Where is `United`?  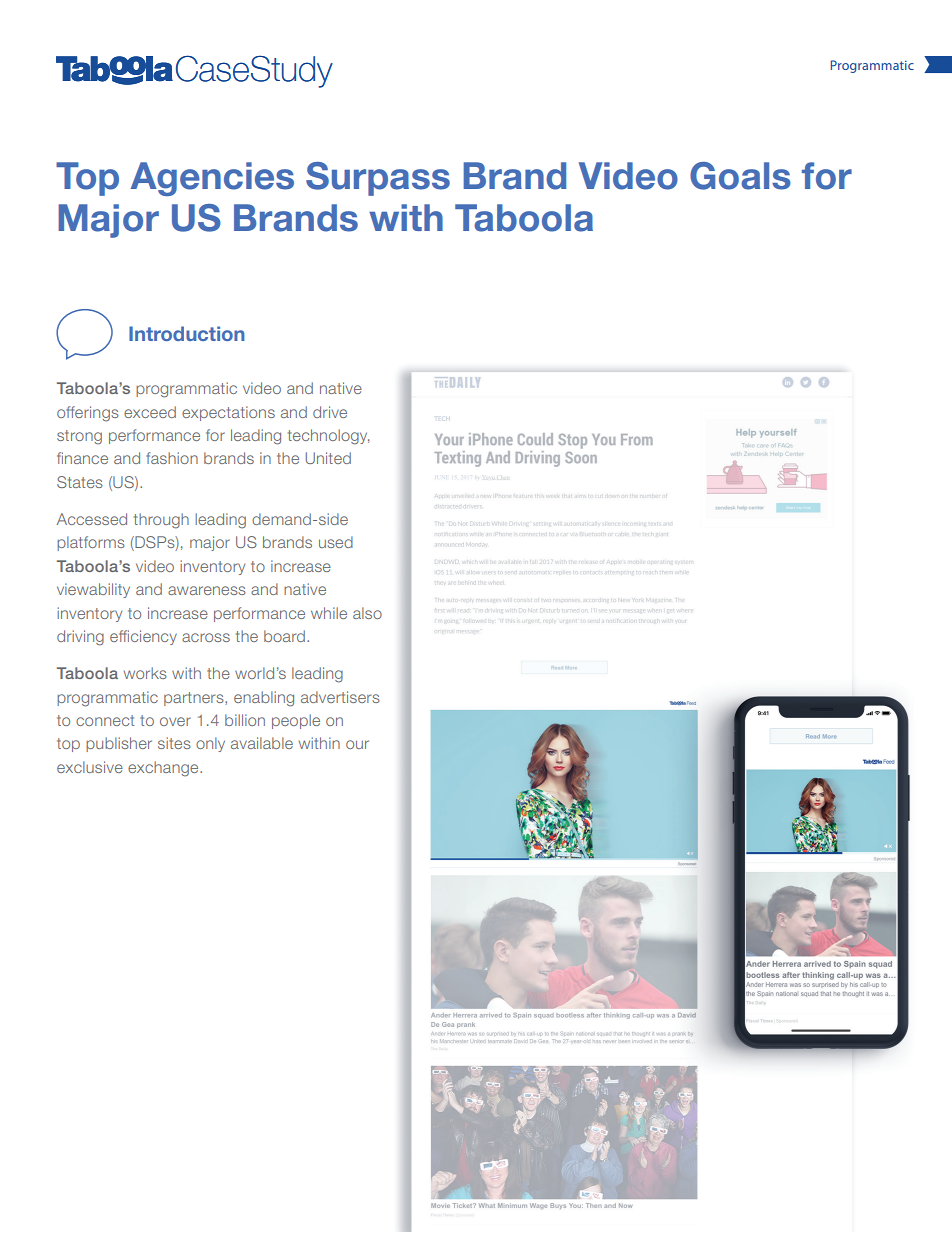 United is located at coordinates (328, 458).
